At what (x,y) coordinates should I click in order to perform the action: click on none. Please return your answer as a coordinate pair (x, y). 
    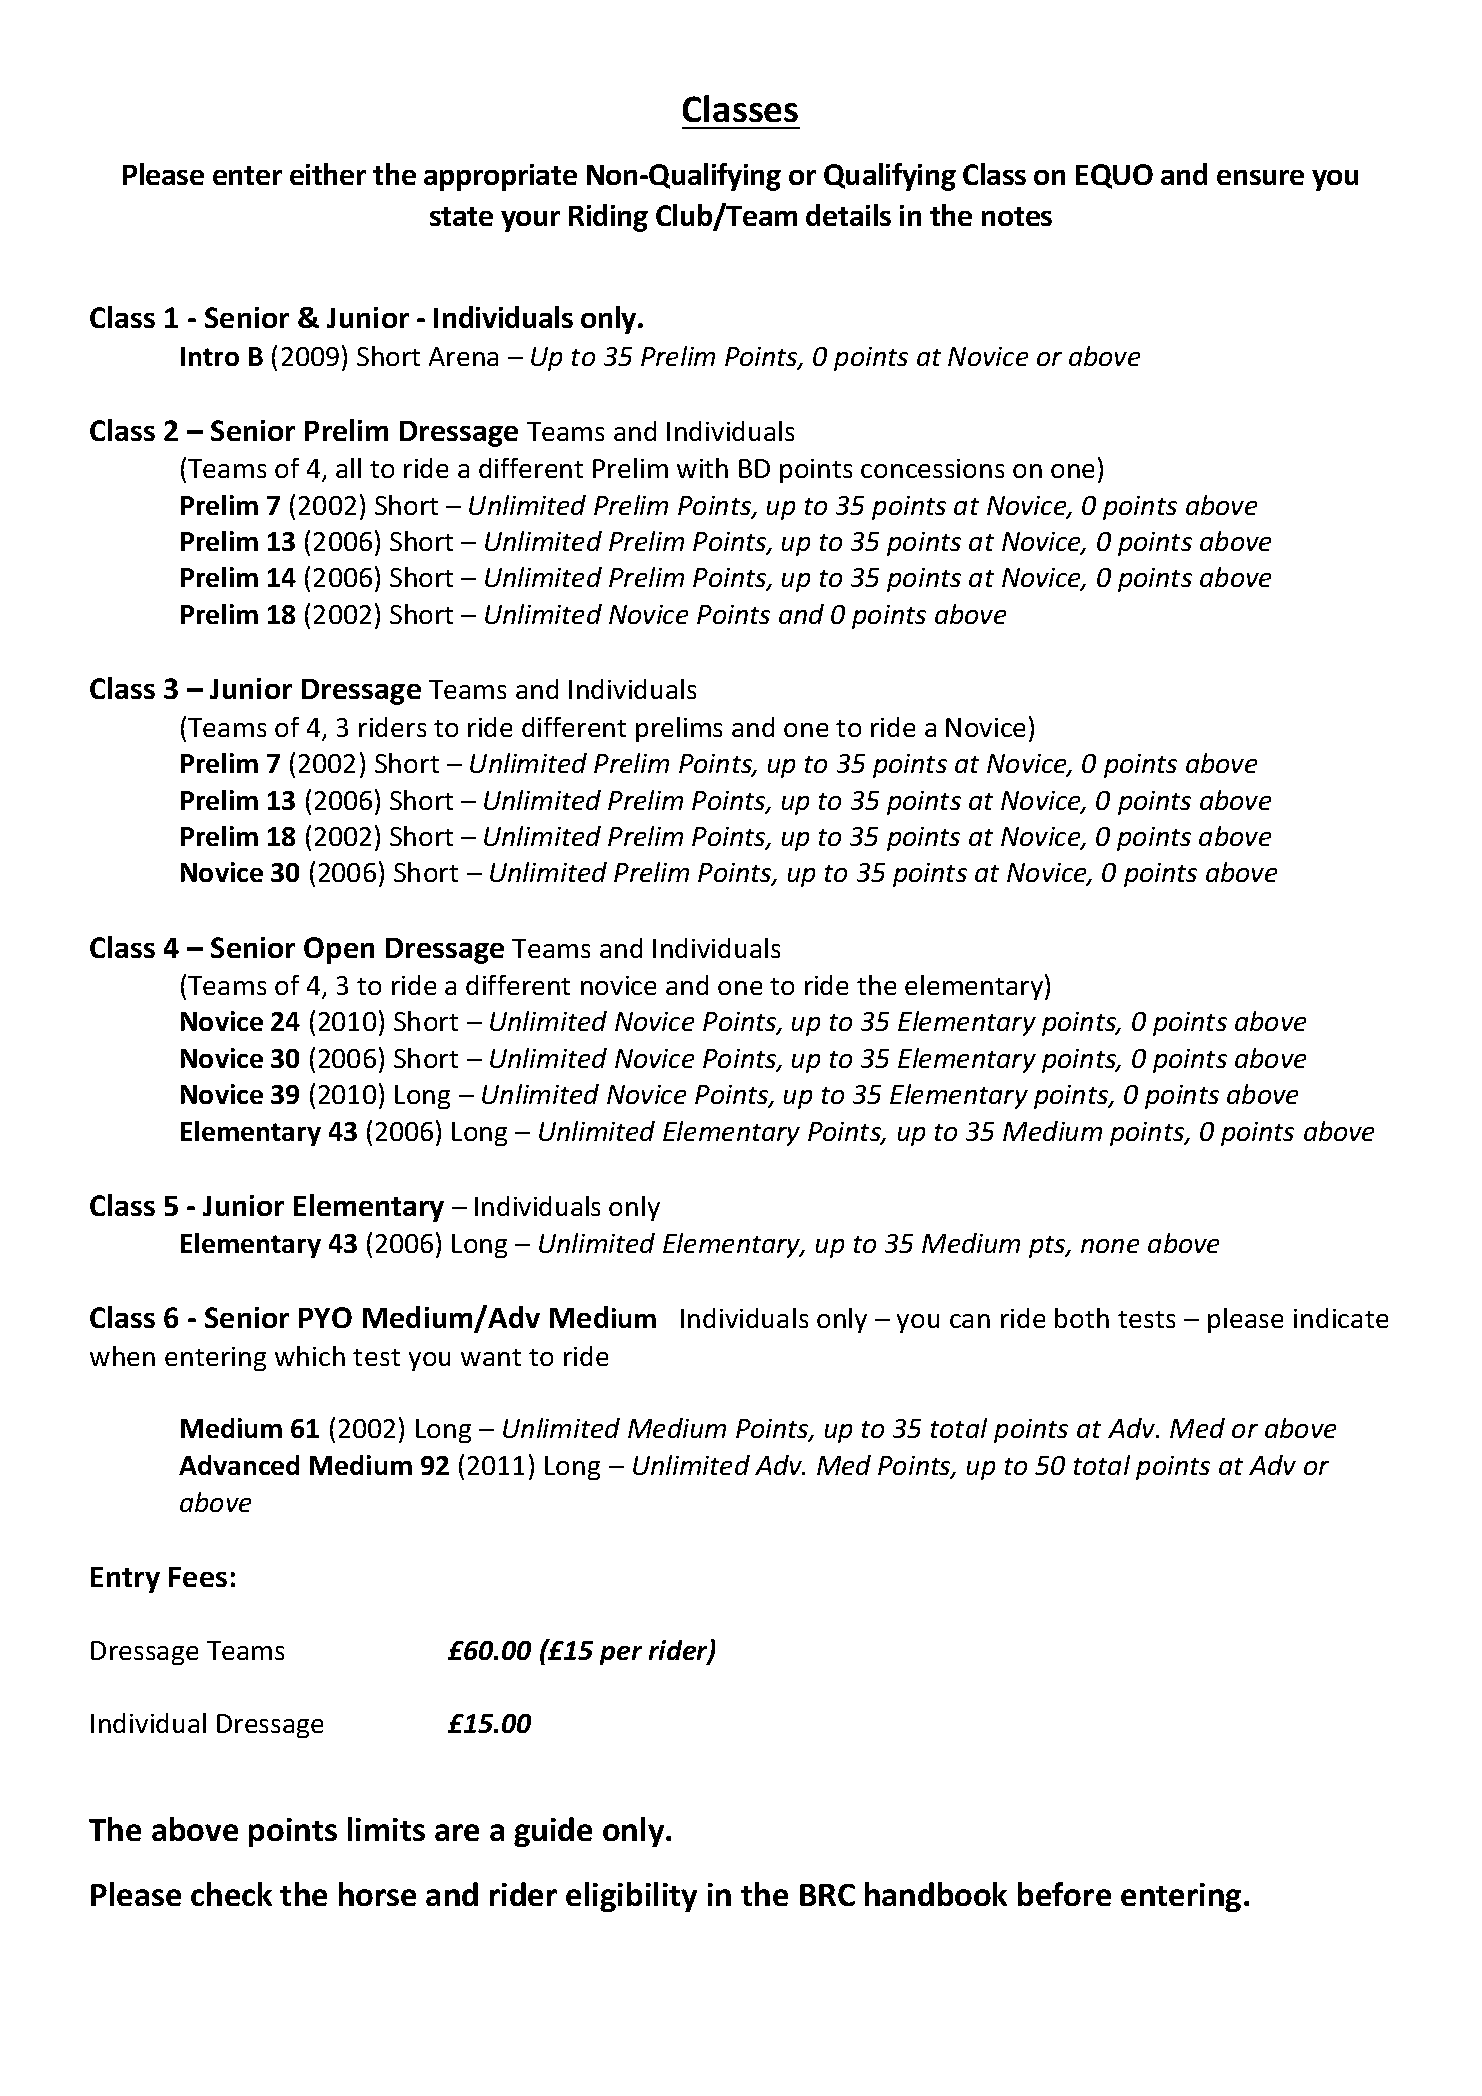
    Looking at the image, I should click on (1110, 1246).
